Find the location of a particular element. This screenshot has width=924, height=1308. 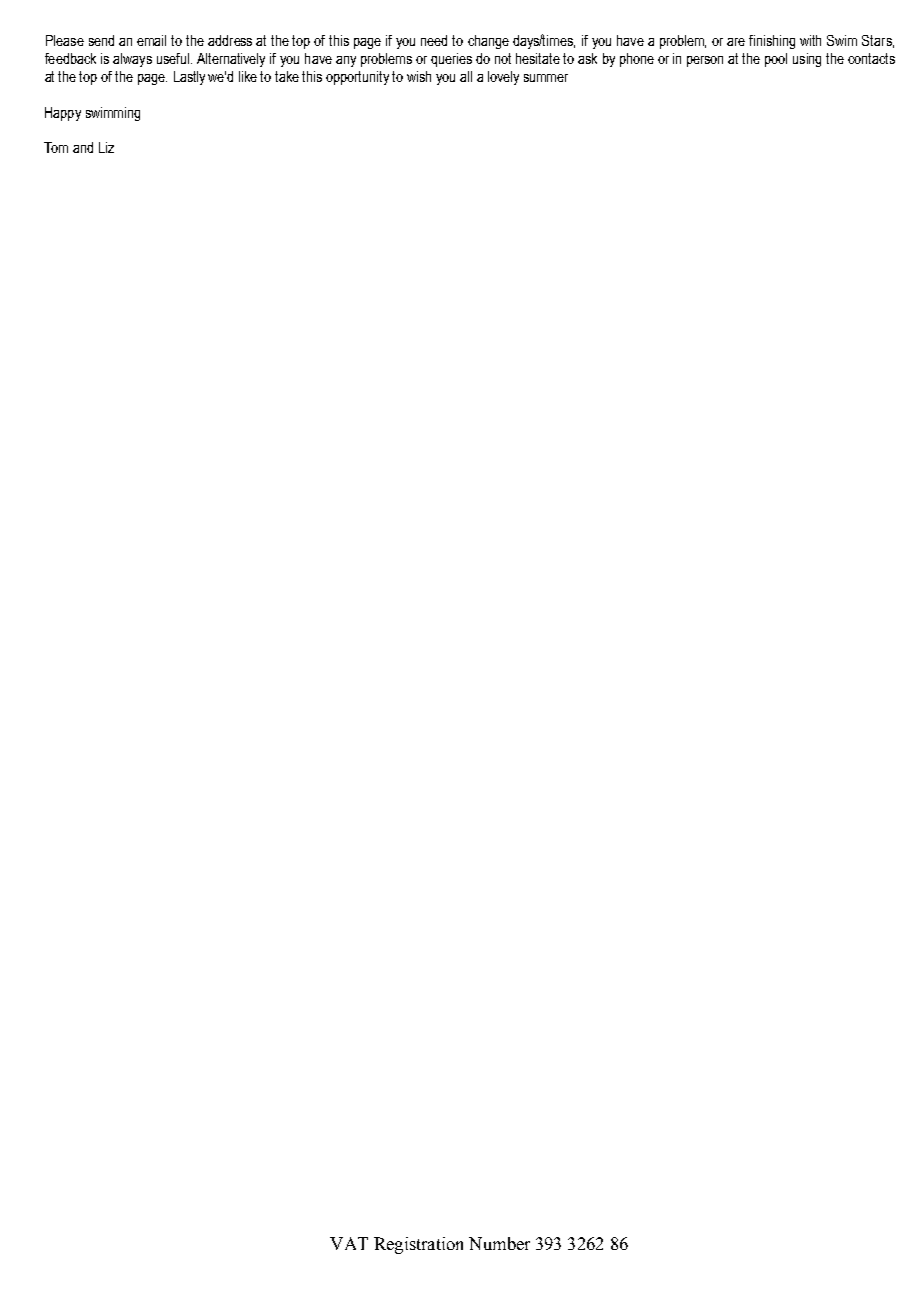

all is located at coordinates (466, 76).
